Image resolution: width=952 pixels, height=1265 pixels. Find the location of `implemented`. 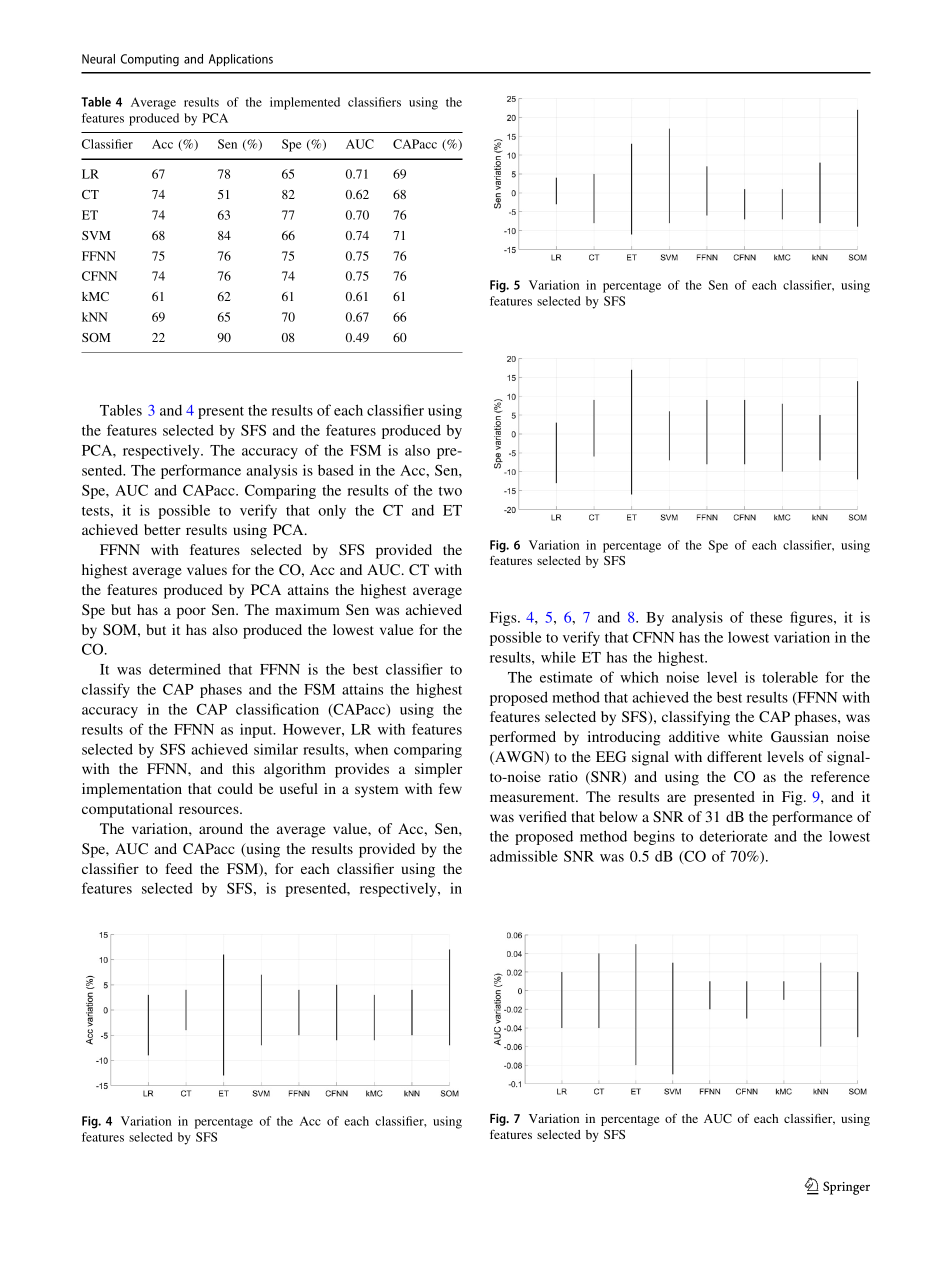

implemented is located at coordinates (305, 103).
